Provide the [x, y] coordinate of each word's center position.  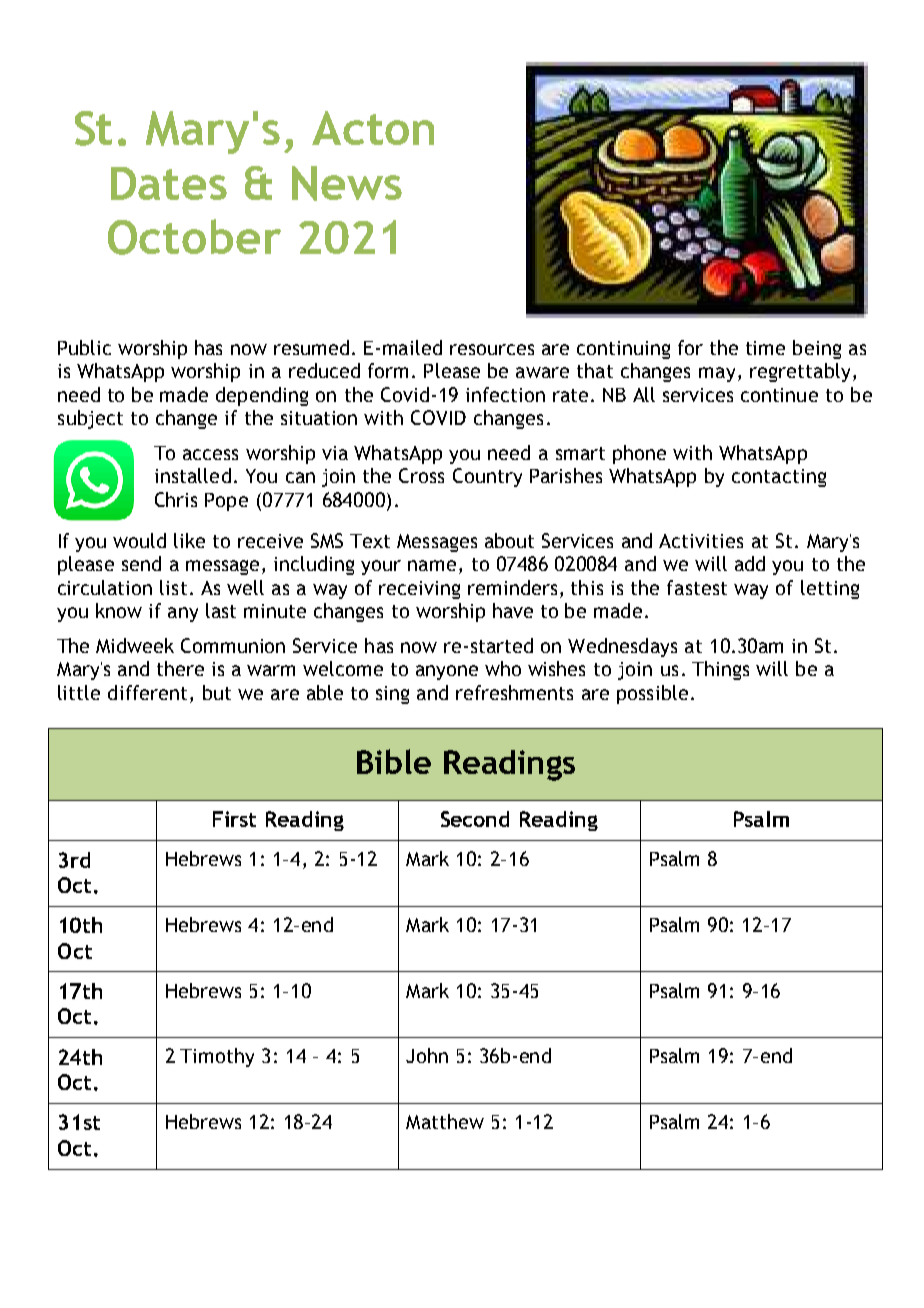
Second [475, 819]
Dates [169, 183]
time [765, 348]
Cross [421, 475]
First [234, 819]
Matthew [445, 1121]
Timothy [217, 1057]
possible [652, 694]
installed [193, 475]
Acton [373, 128]
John [427, 1055]
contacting [779, 478]
